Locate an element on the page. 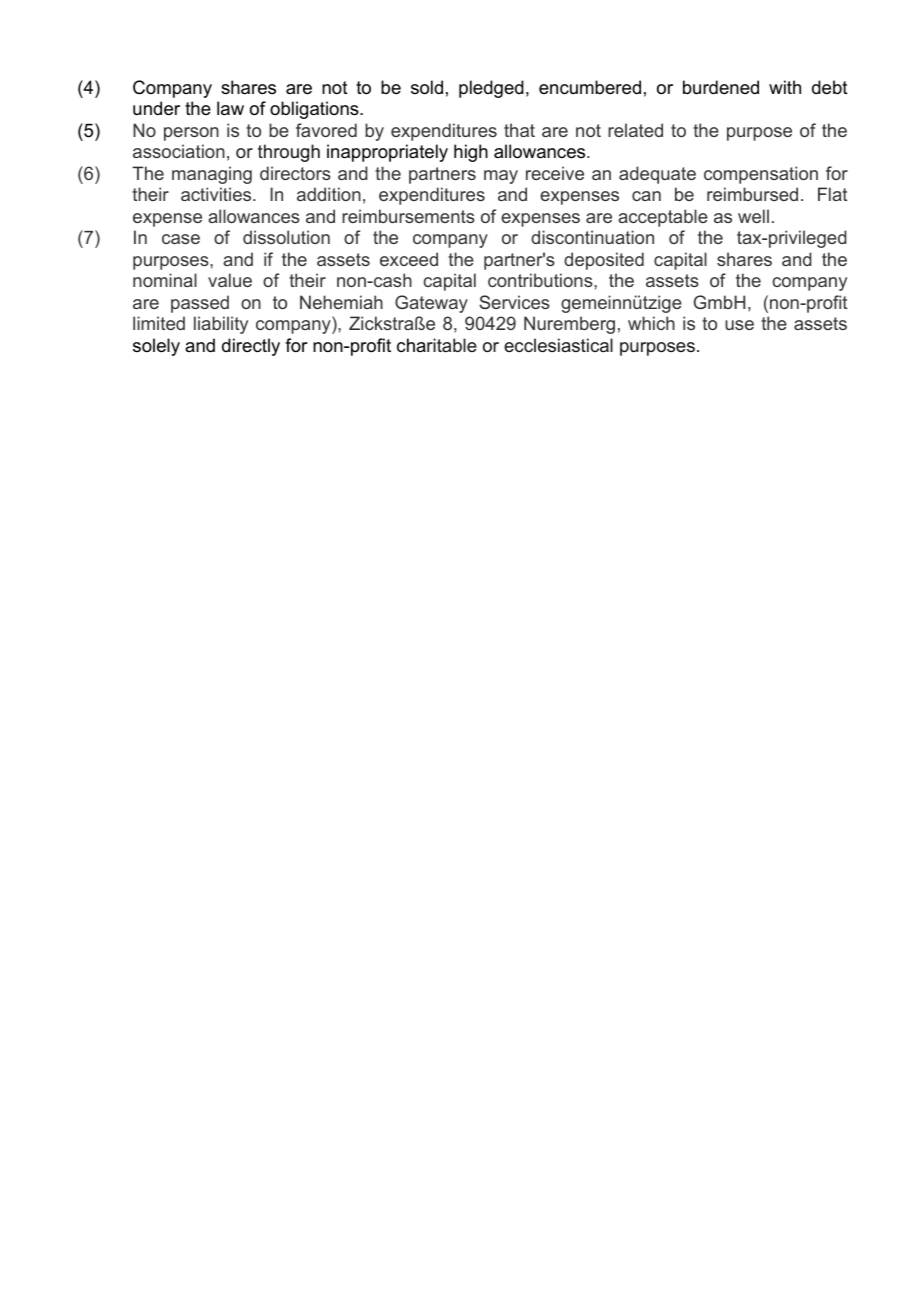 This document has width=924, height=1308. reimbursements is located at coordinates (408, 216).
